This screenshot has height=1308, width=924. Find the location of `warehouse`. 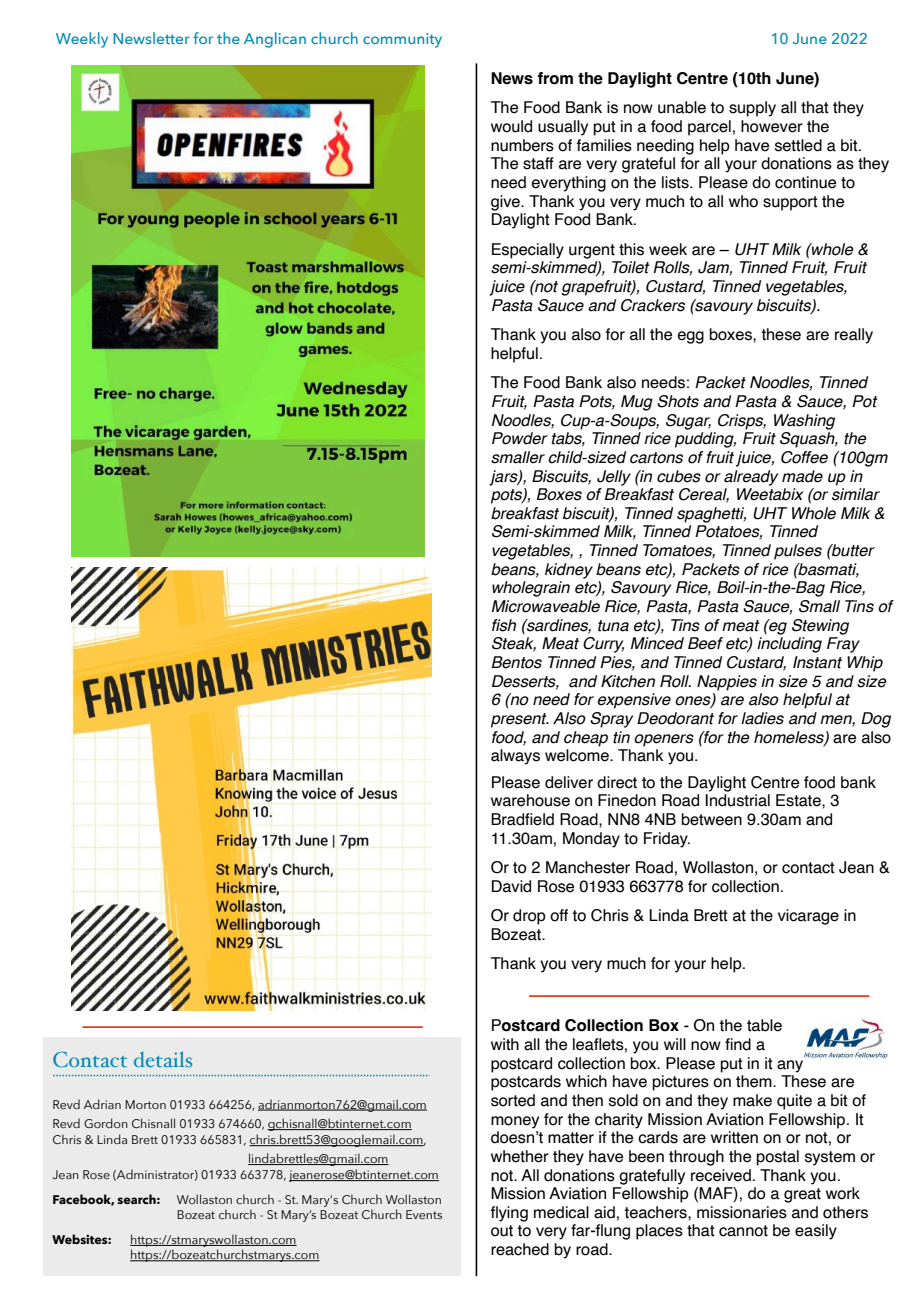

warehouse is located at coordinates (530, 800).
